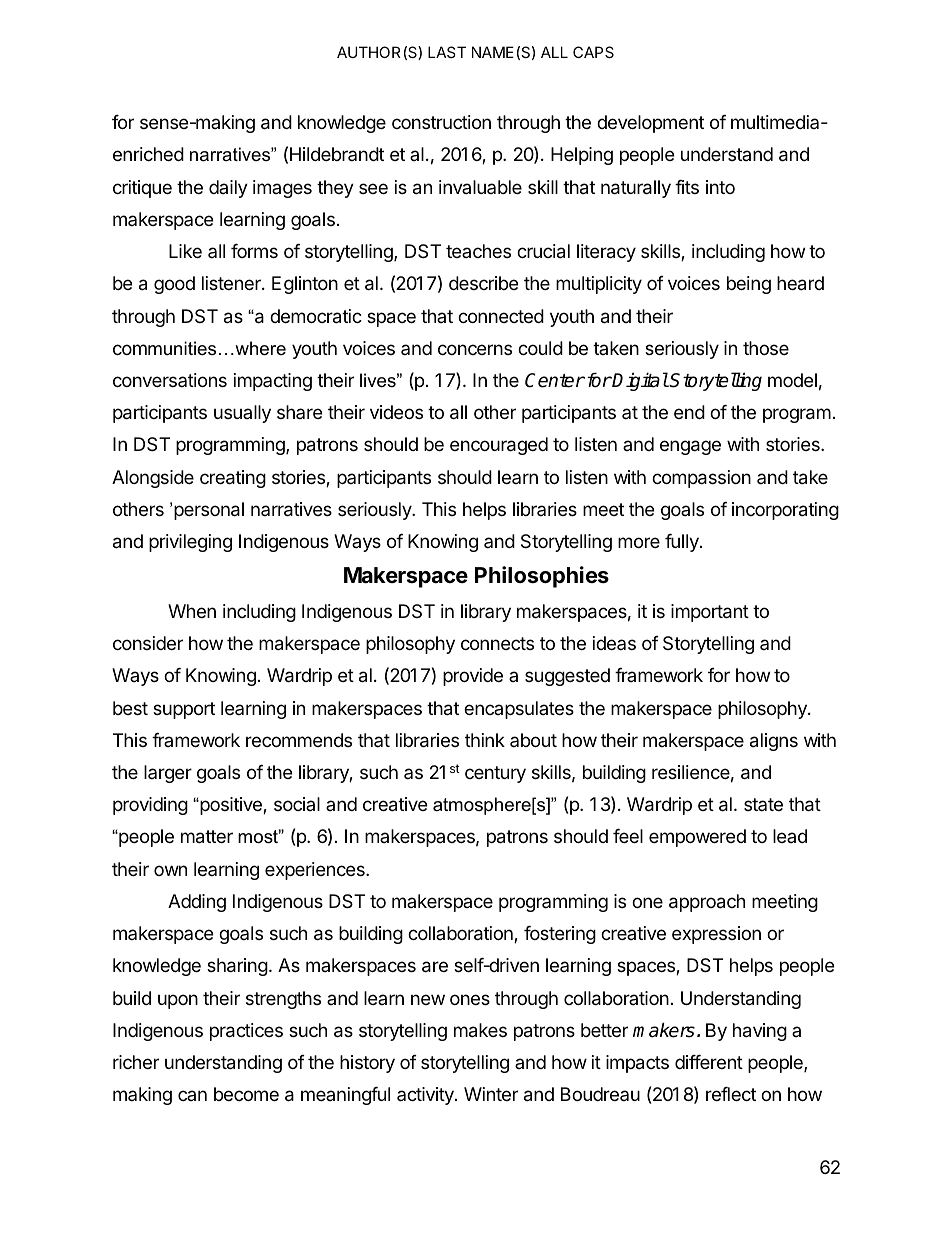 This screenshot has width=952, height=1233. Describe the element at coordinates (709, 1062) in the screenshot. I see `different` at that location.
